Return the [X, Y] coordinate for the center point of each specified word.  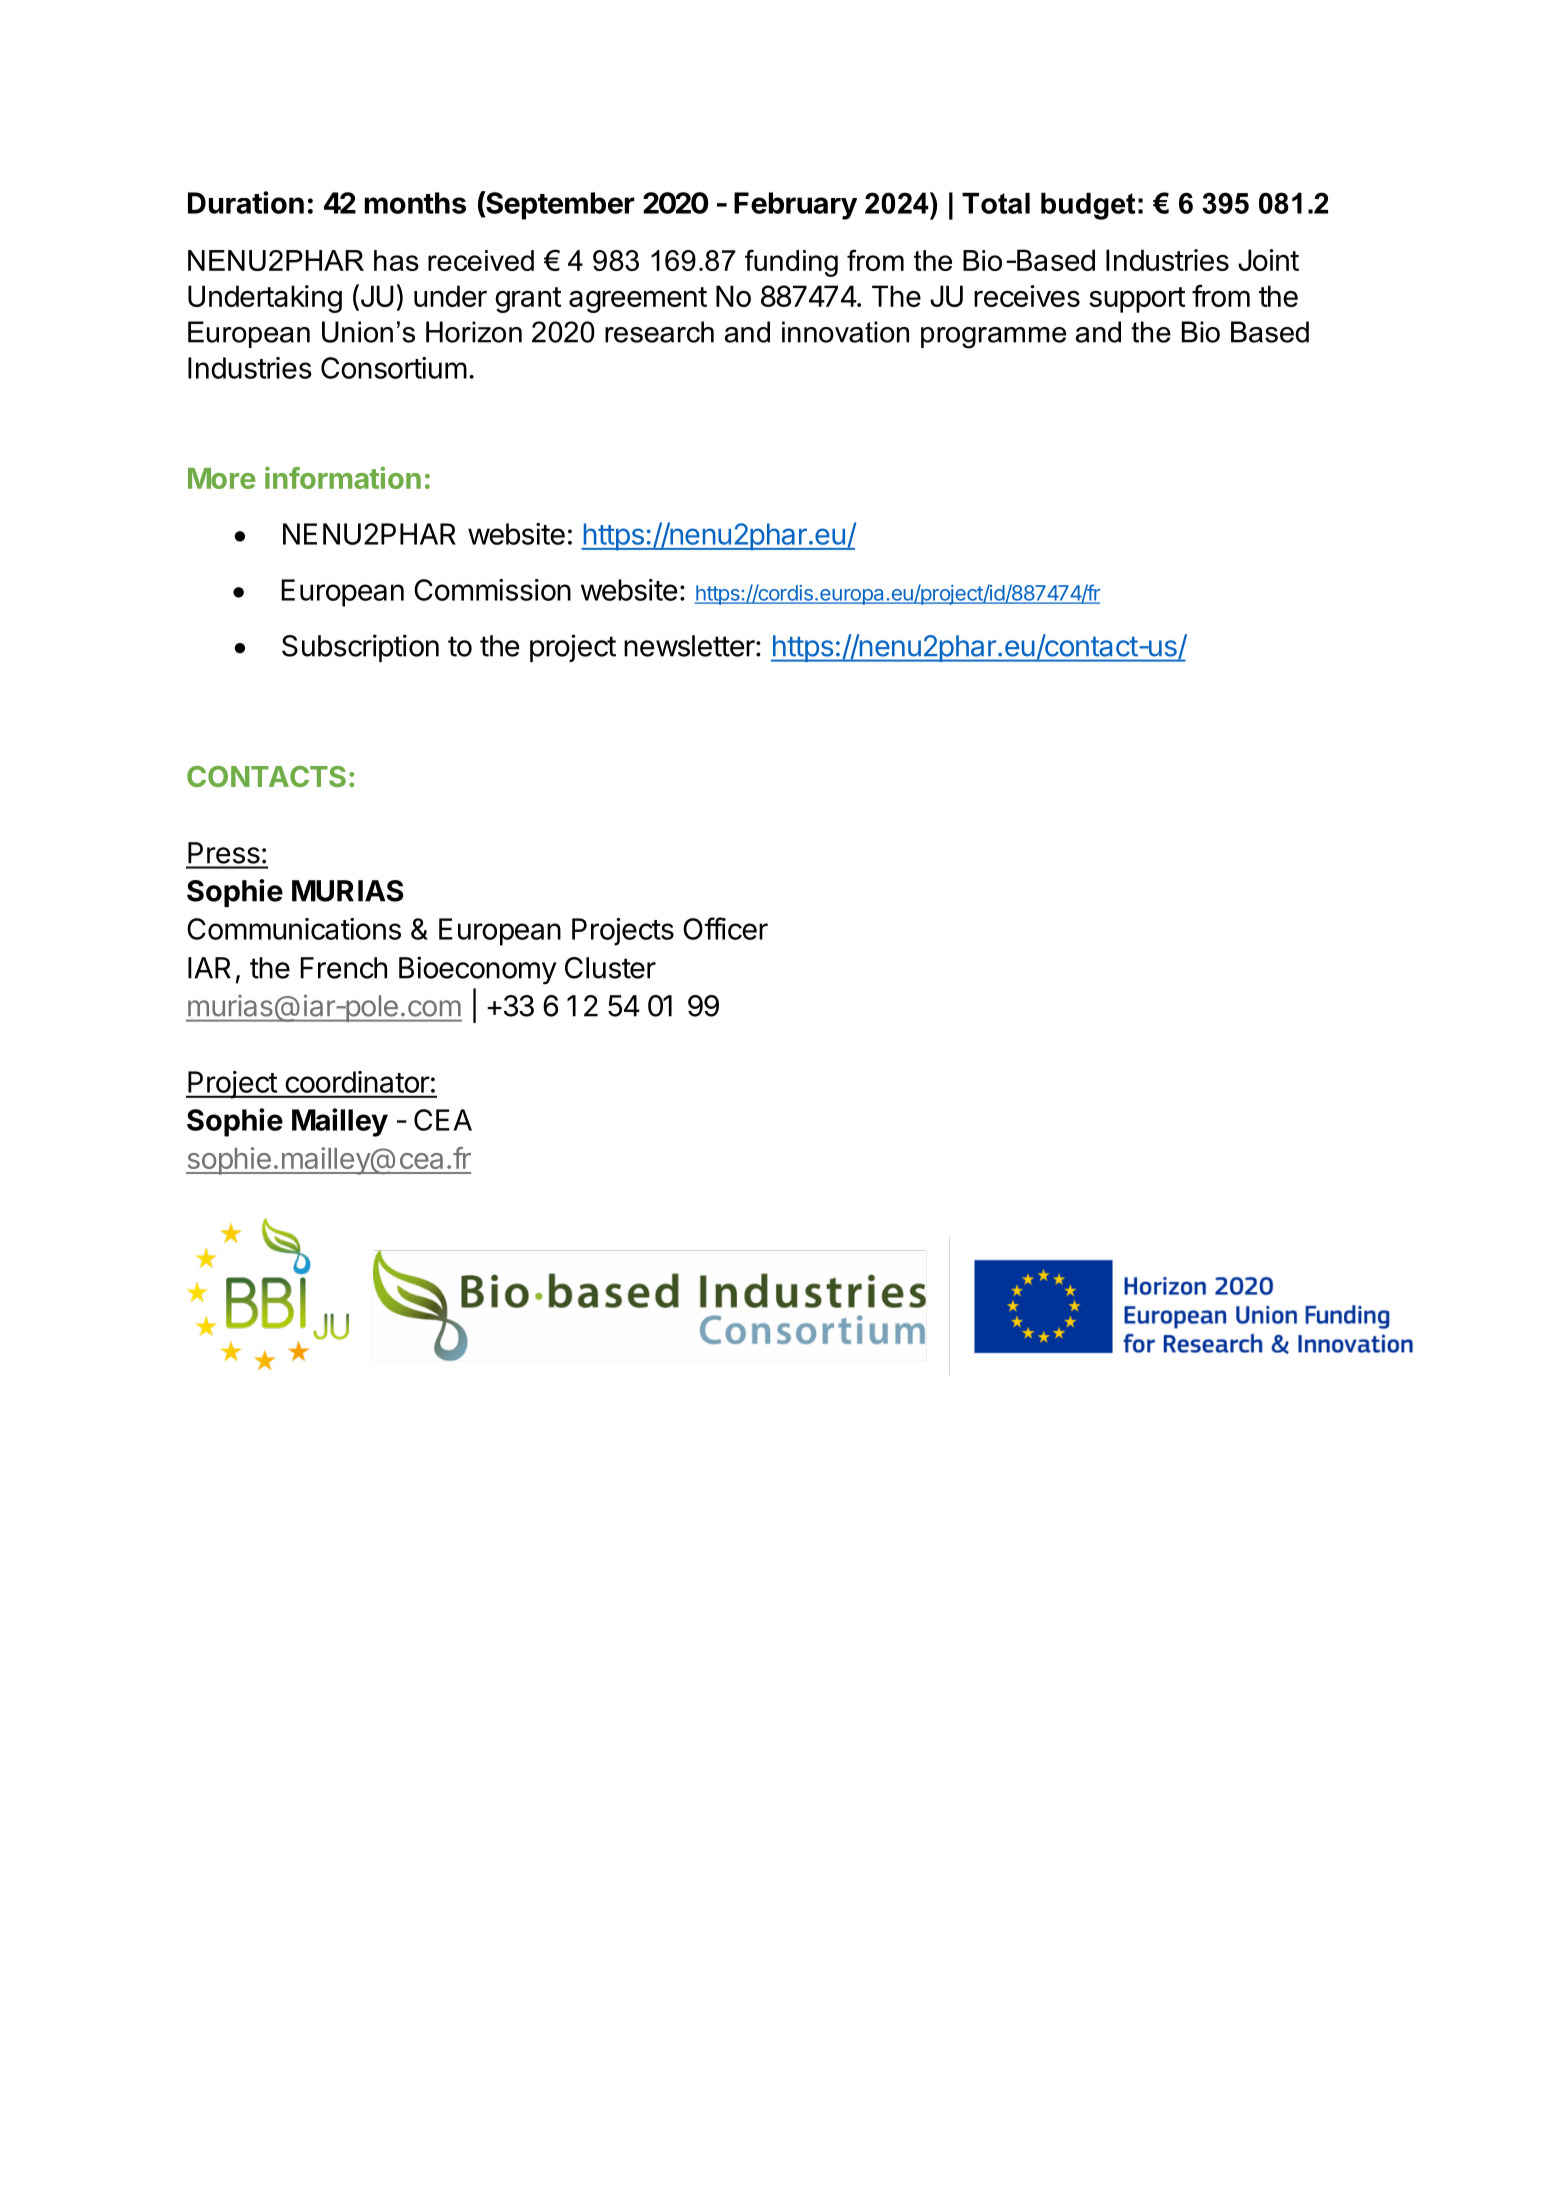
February [795, 206]
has [396, 260]
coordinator [357, 1082]
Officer [725, 928]
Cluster [610, 968]
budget [1088, 206]
